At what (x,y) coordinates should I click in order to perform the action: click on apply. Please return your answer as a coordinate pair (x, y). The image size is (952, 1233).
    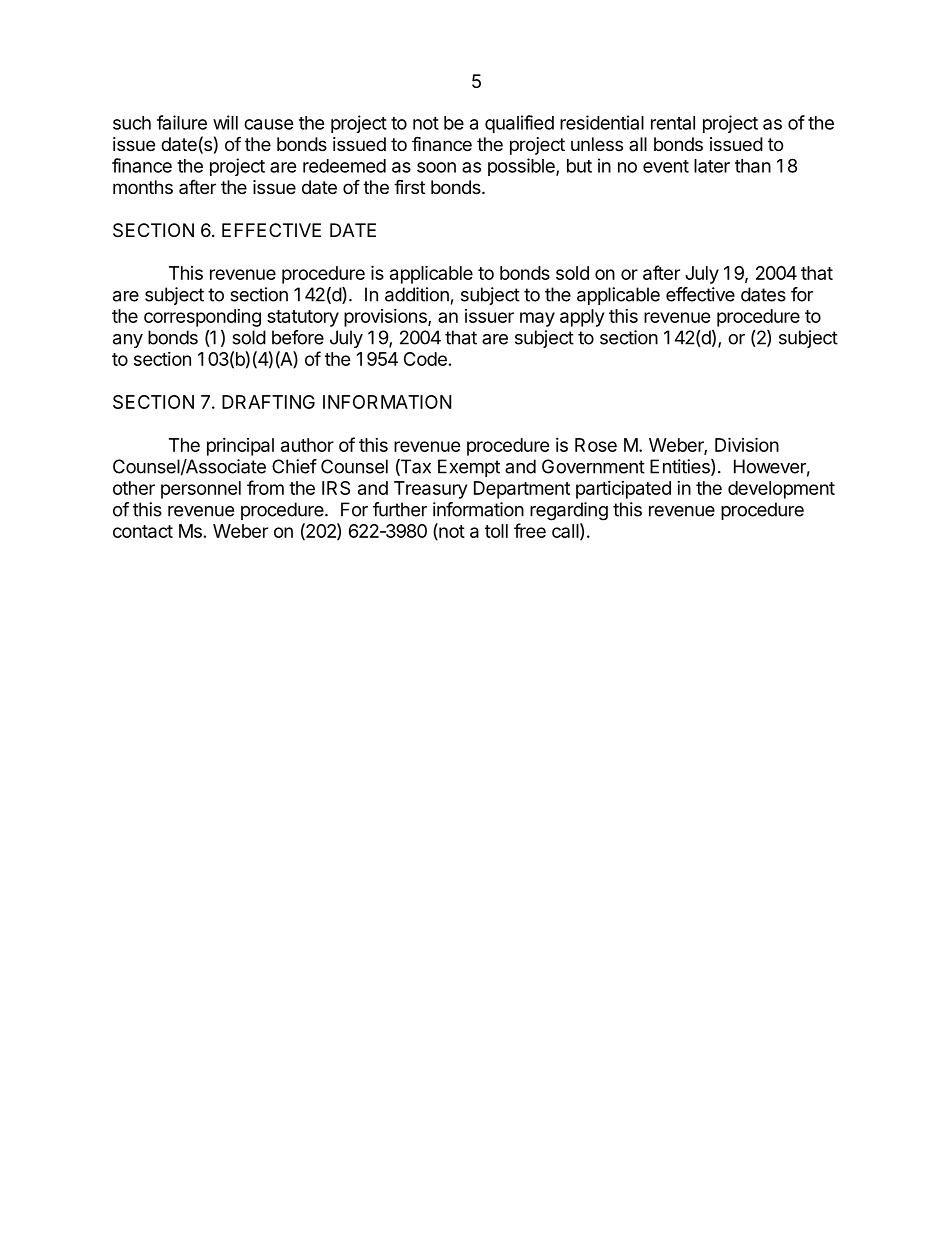
    Looking at the image, I should click on (582, 318).
